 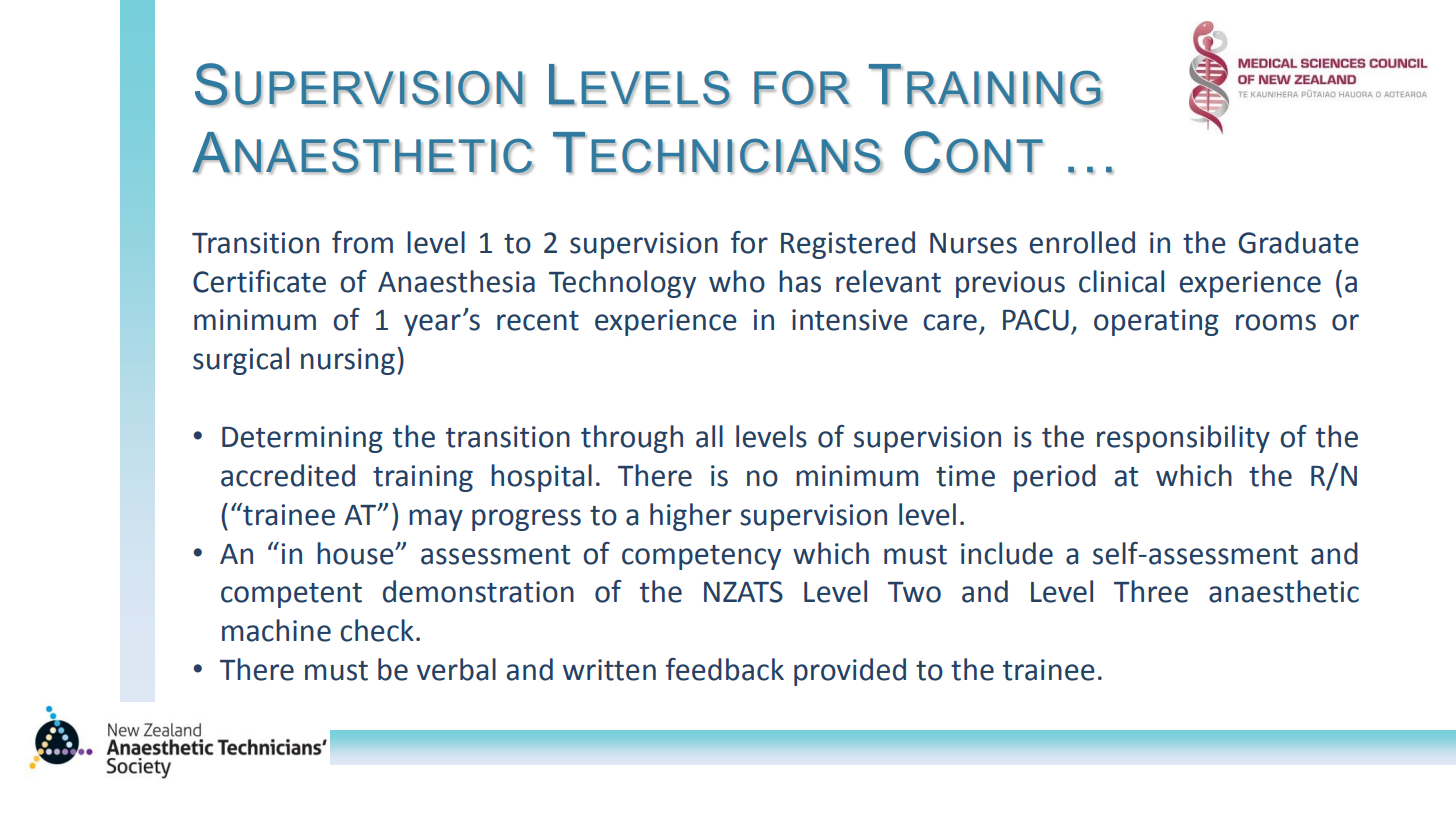 I want to click on verbal, so click(x=456, y=669).
